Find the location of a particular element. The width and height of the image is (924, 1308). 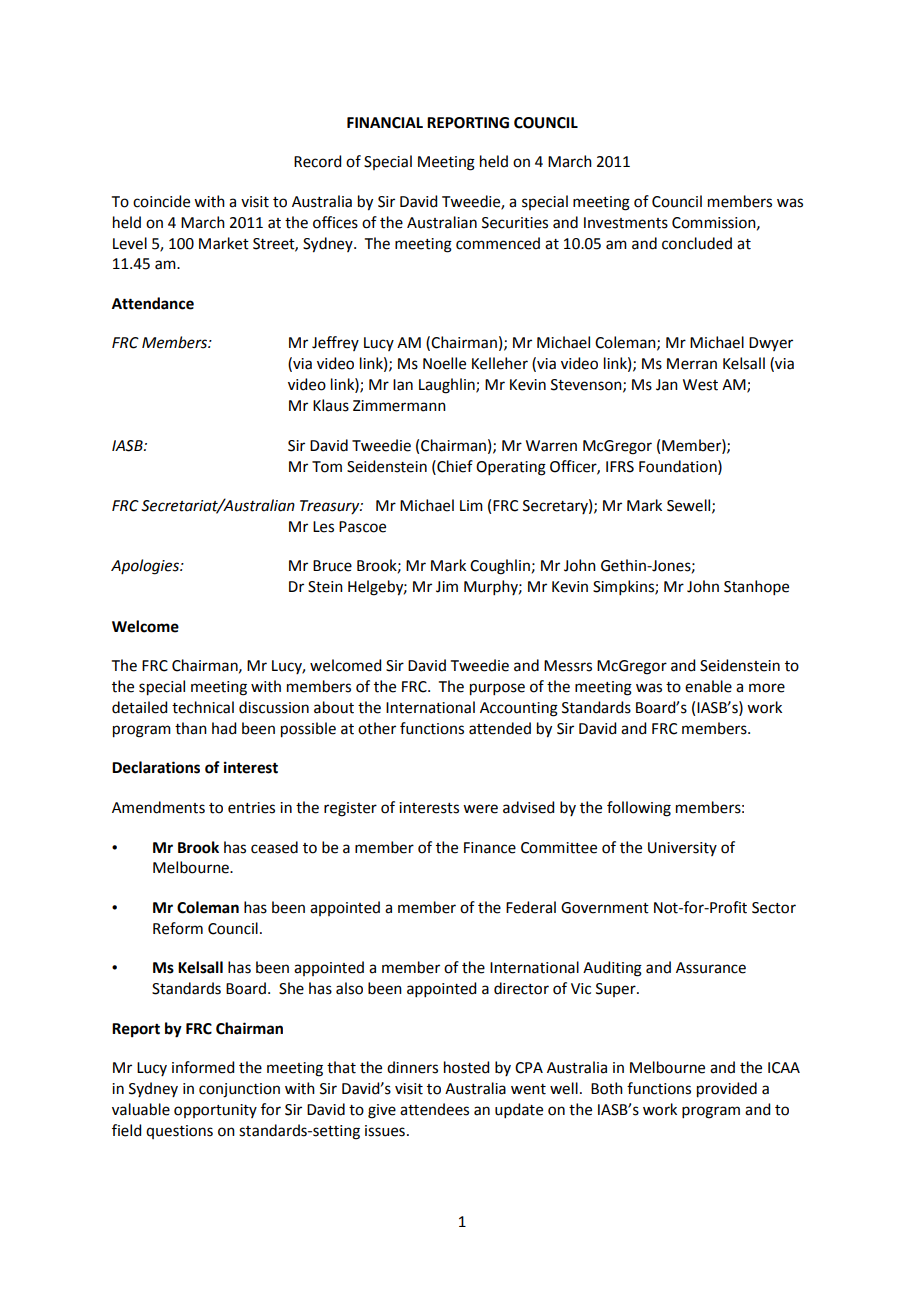

Attendance is located at coordinates (153, 303).
